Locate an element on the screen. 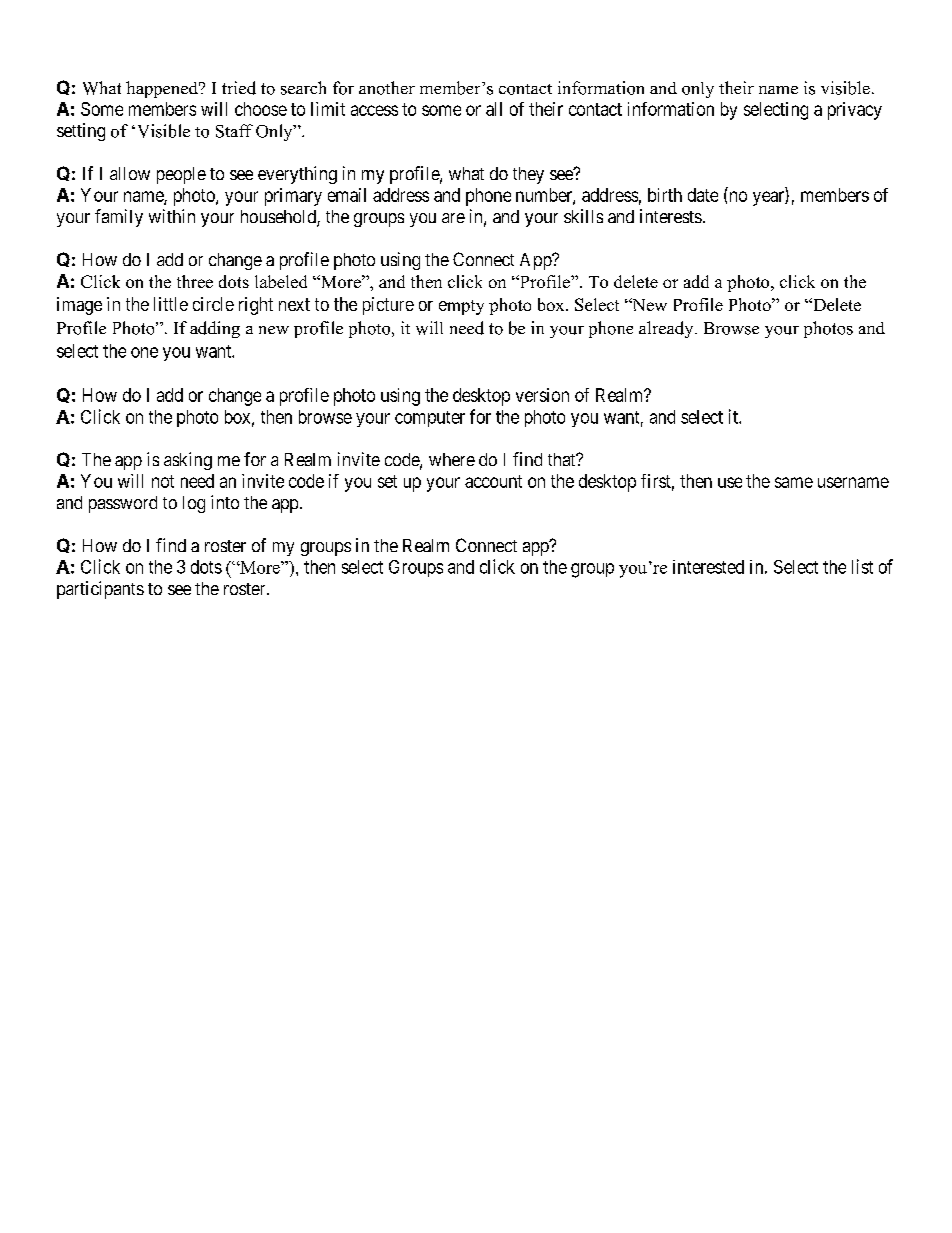 The height and width of the screenshot is (1233, 952). tried is located at coordinates (239, 88).
